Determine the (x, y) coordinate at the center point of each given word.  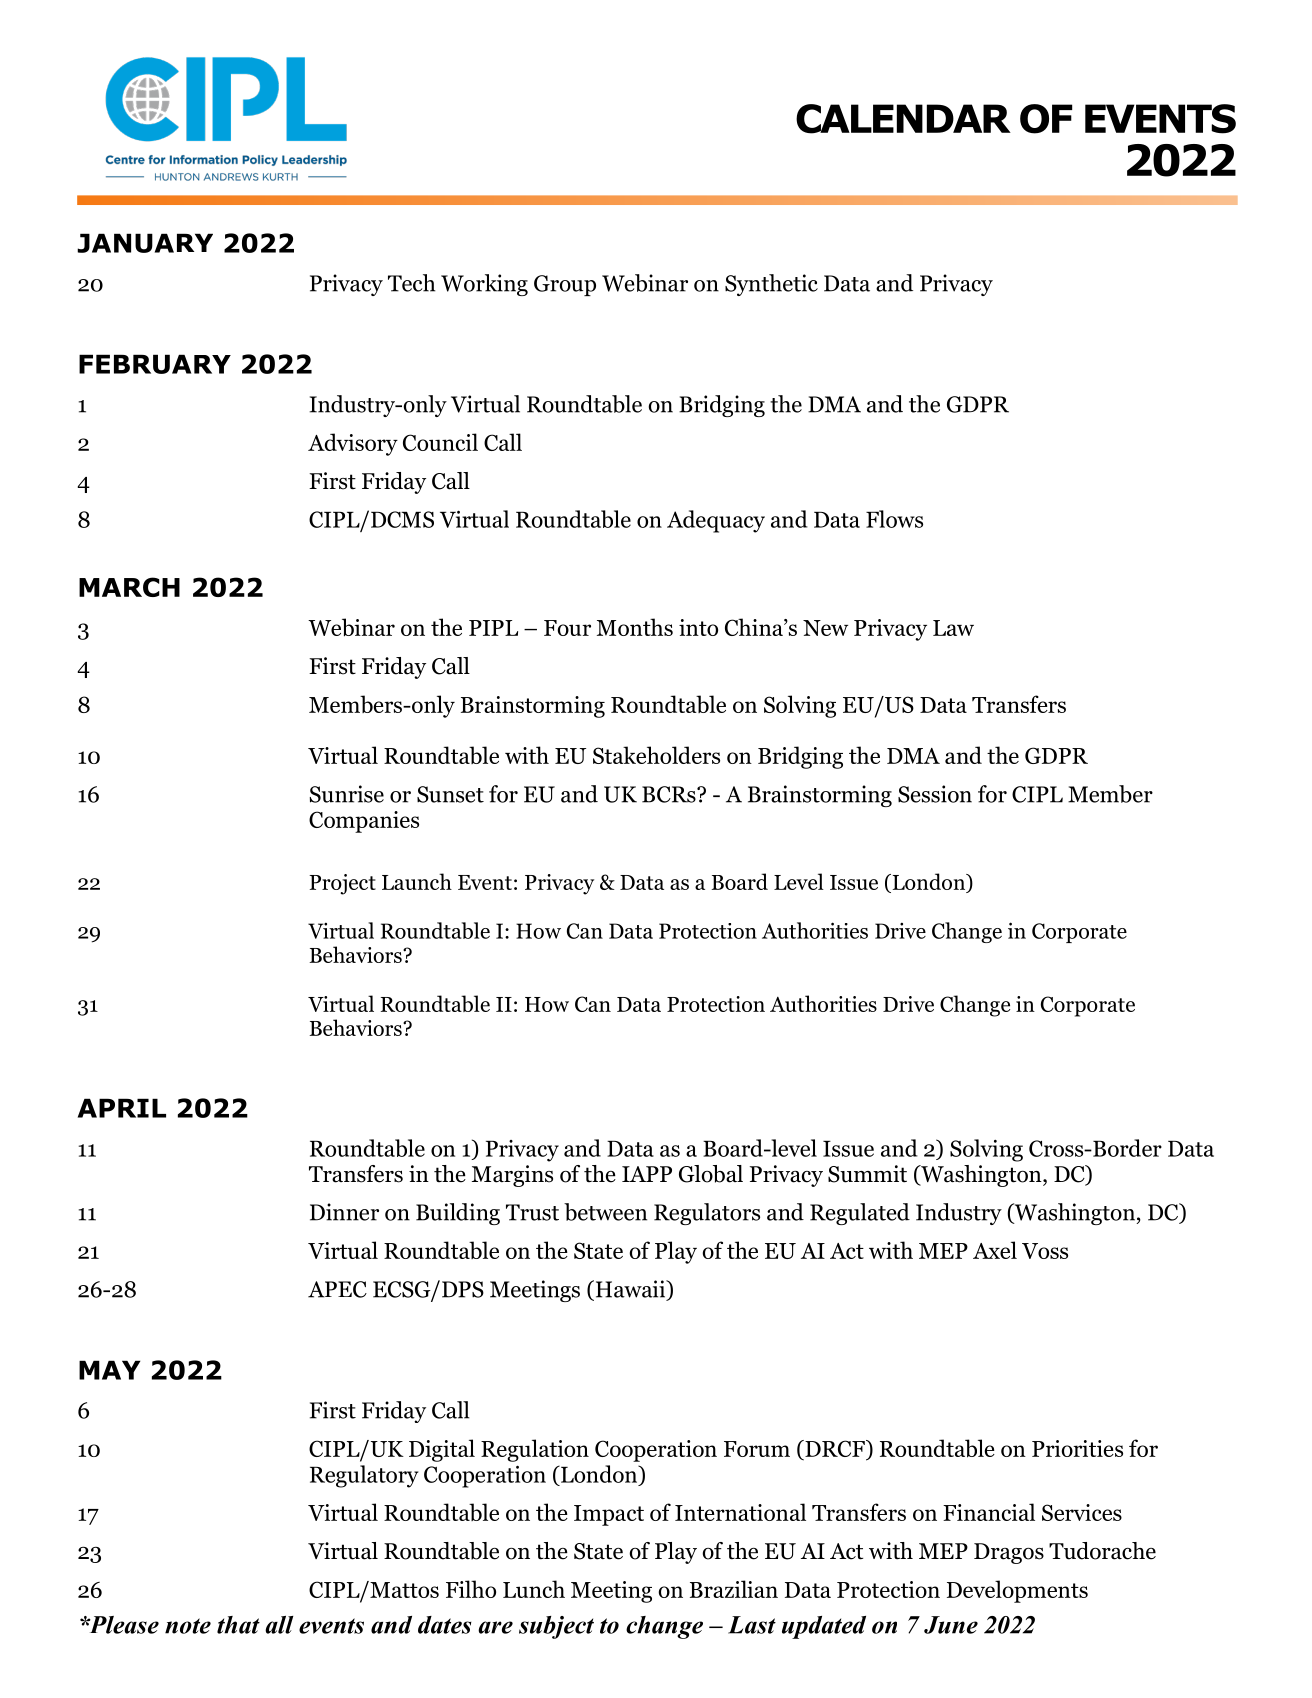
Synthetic (771, 285)
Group (565, 285)
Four (567, 628)
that (238, 1625)
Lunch (534, 1589)
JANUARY (145, 243)
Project (342, 884)
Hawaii (630, 1290)
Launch (417, 881)
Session (935, 794)
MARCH (129, 587)
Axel (995, 1250)
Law (953, 628)
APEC (337, 1289)
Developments (1017, 1591)
